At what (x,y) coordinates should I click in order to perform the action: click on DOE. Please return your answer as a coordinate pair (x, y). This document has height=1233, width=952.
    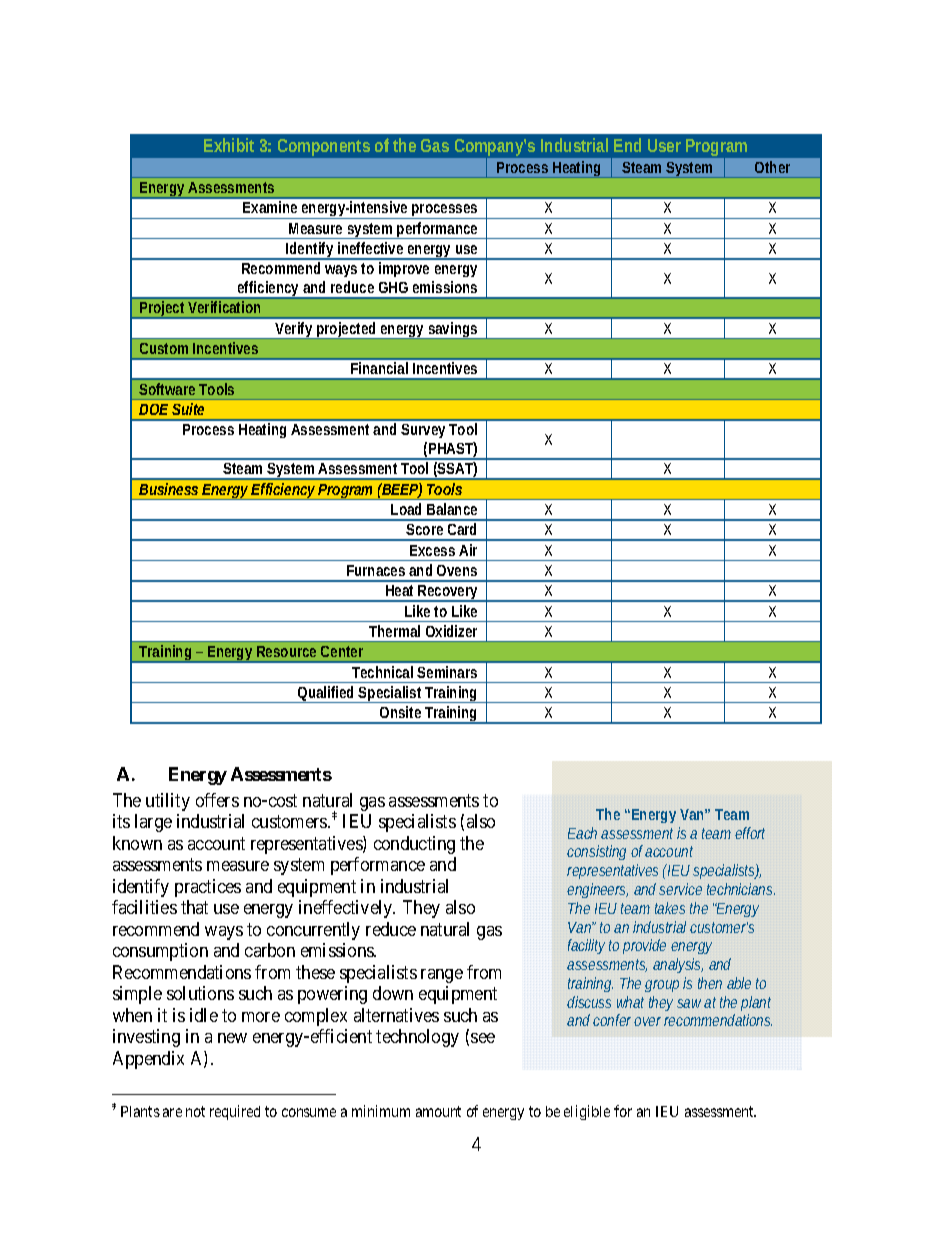
    Looking at the image, I should click on (153, 409).
